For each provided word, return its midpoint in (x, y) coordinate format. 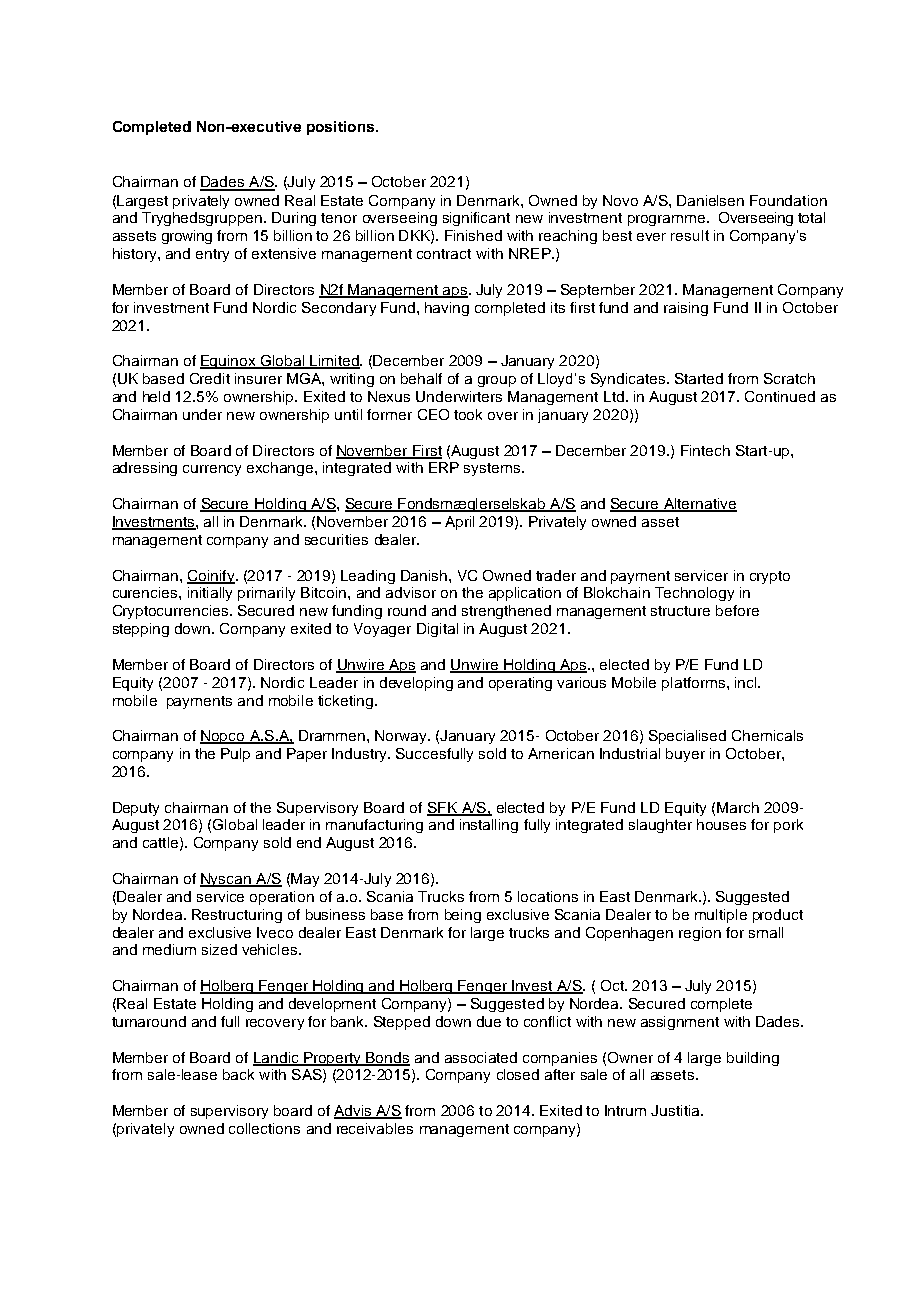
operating (520, 684)
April (459, 523)
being (463, 916)
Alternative (699, 505)
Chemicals (767, 735)
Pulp (235, 755)
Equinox (229, 362)
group (497, 381)
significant (476, 219)
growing (187, 237)
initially (210, 594)
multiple (721, 916)
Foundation (788, 200)
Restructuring (237, 916)
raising (686, 309)
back (238, 1074)
